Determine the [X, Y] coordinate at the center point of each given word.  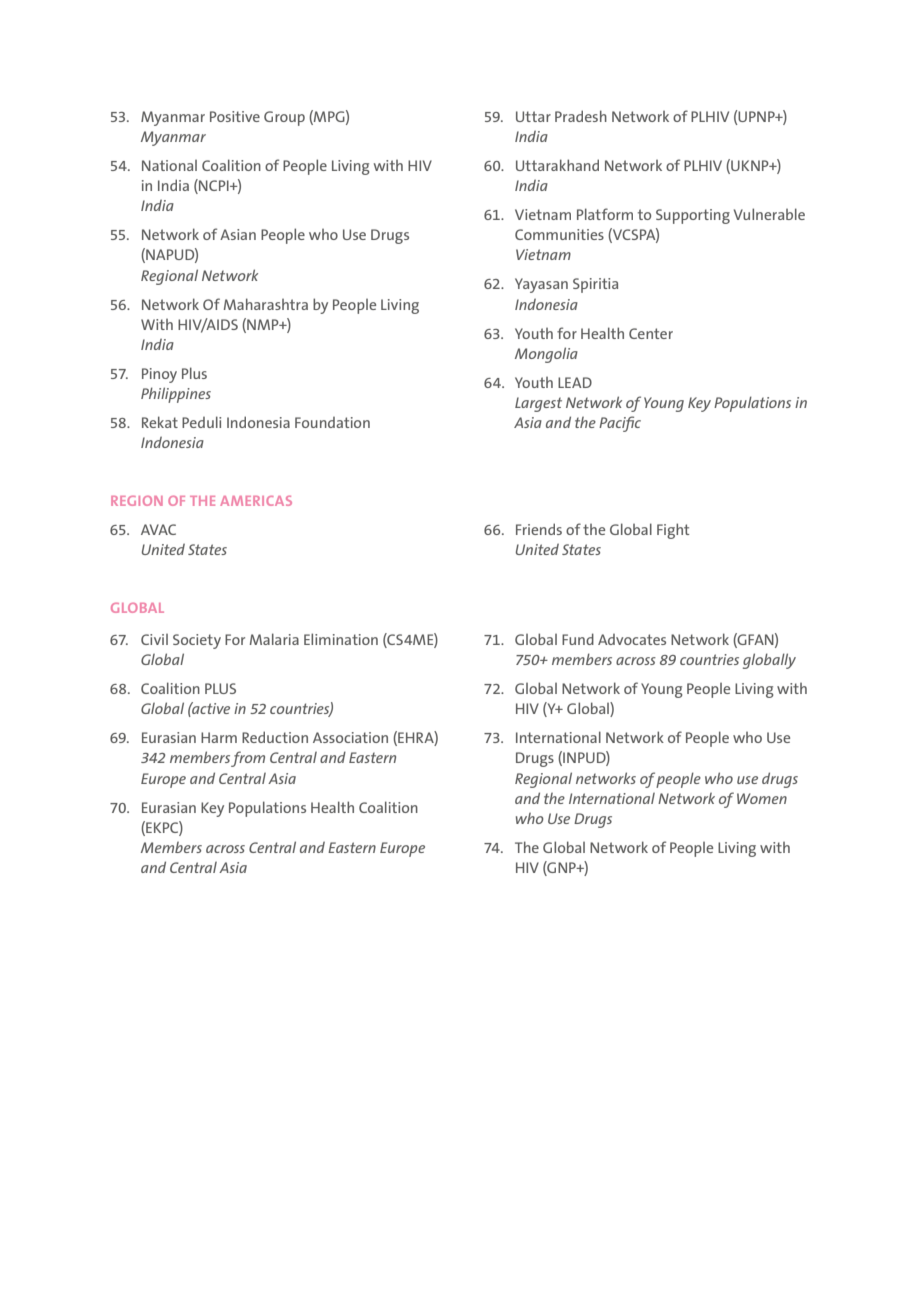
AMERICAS [256, 501]
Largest [538, 404]
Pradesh [581, 116]
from [248, 759]
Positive [235, 116]
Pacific [620, 424]
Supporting [693, 216]
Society [197, 641]
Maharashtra [266, 304]
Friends [539, 529]
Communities [559, 234]
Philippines [176, 395]
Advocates [632, 639]
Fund [578, 639]
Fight [673, 531]
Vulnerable [769, 214]
